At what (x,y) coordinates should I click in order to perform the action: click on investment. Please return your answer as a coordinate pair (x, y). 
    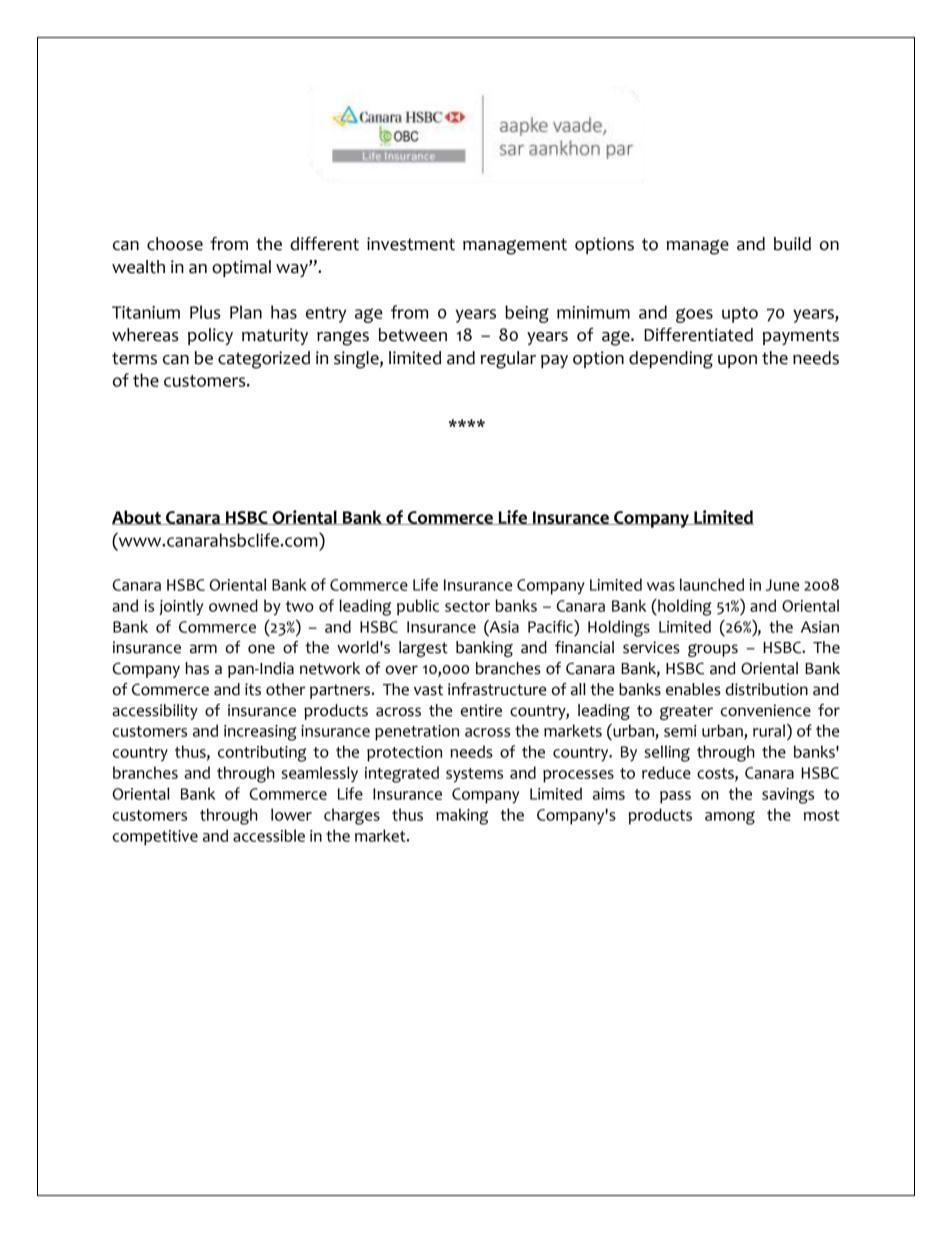
    Looking at the image, I should click on (411, 244).
